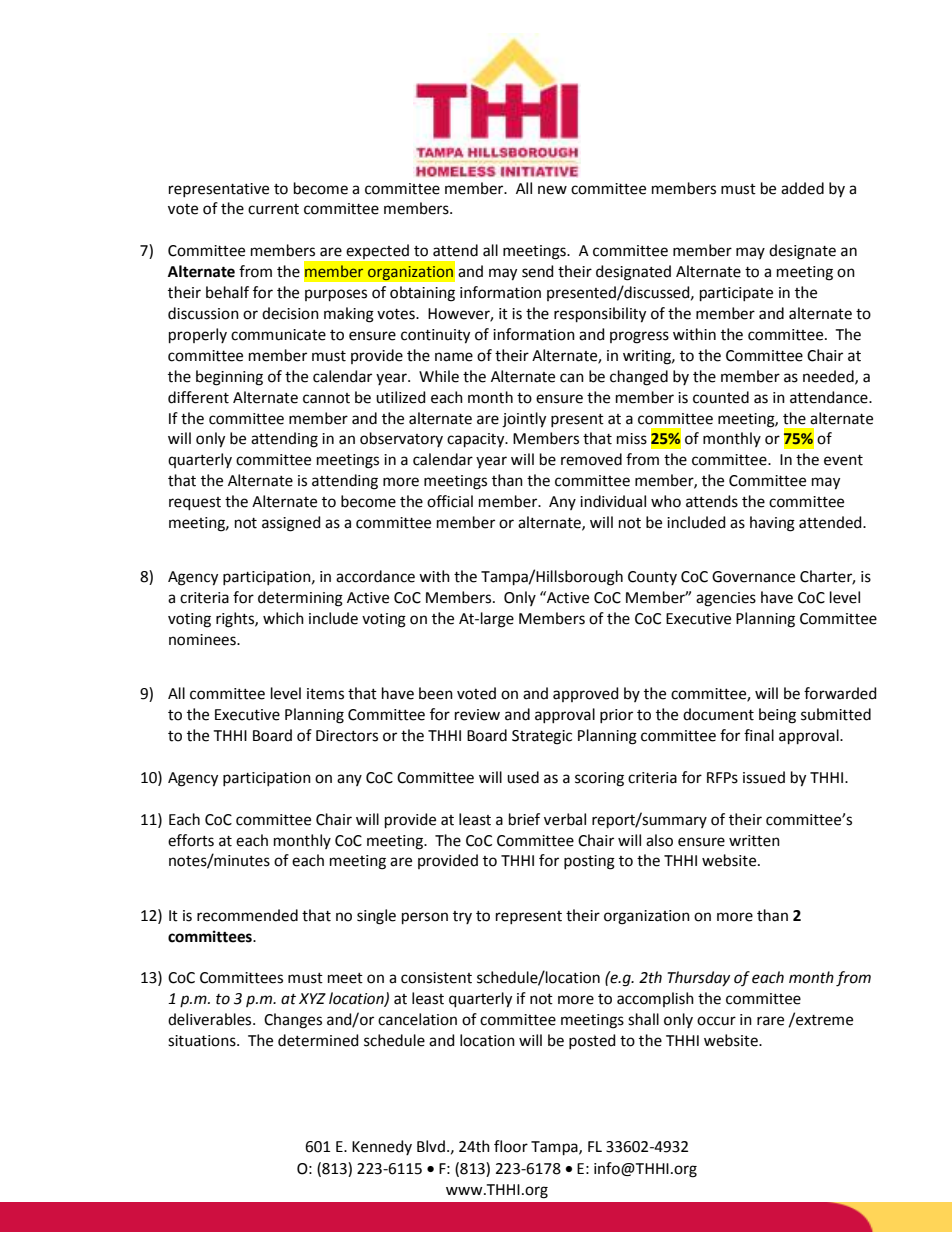 The height and width of the image is (1233, 952). I want to click on added, so click(802, 188).
